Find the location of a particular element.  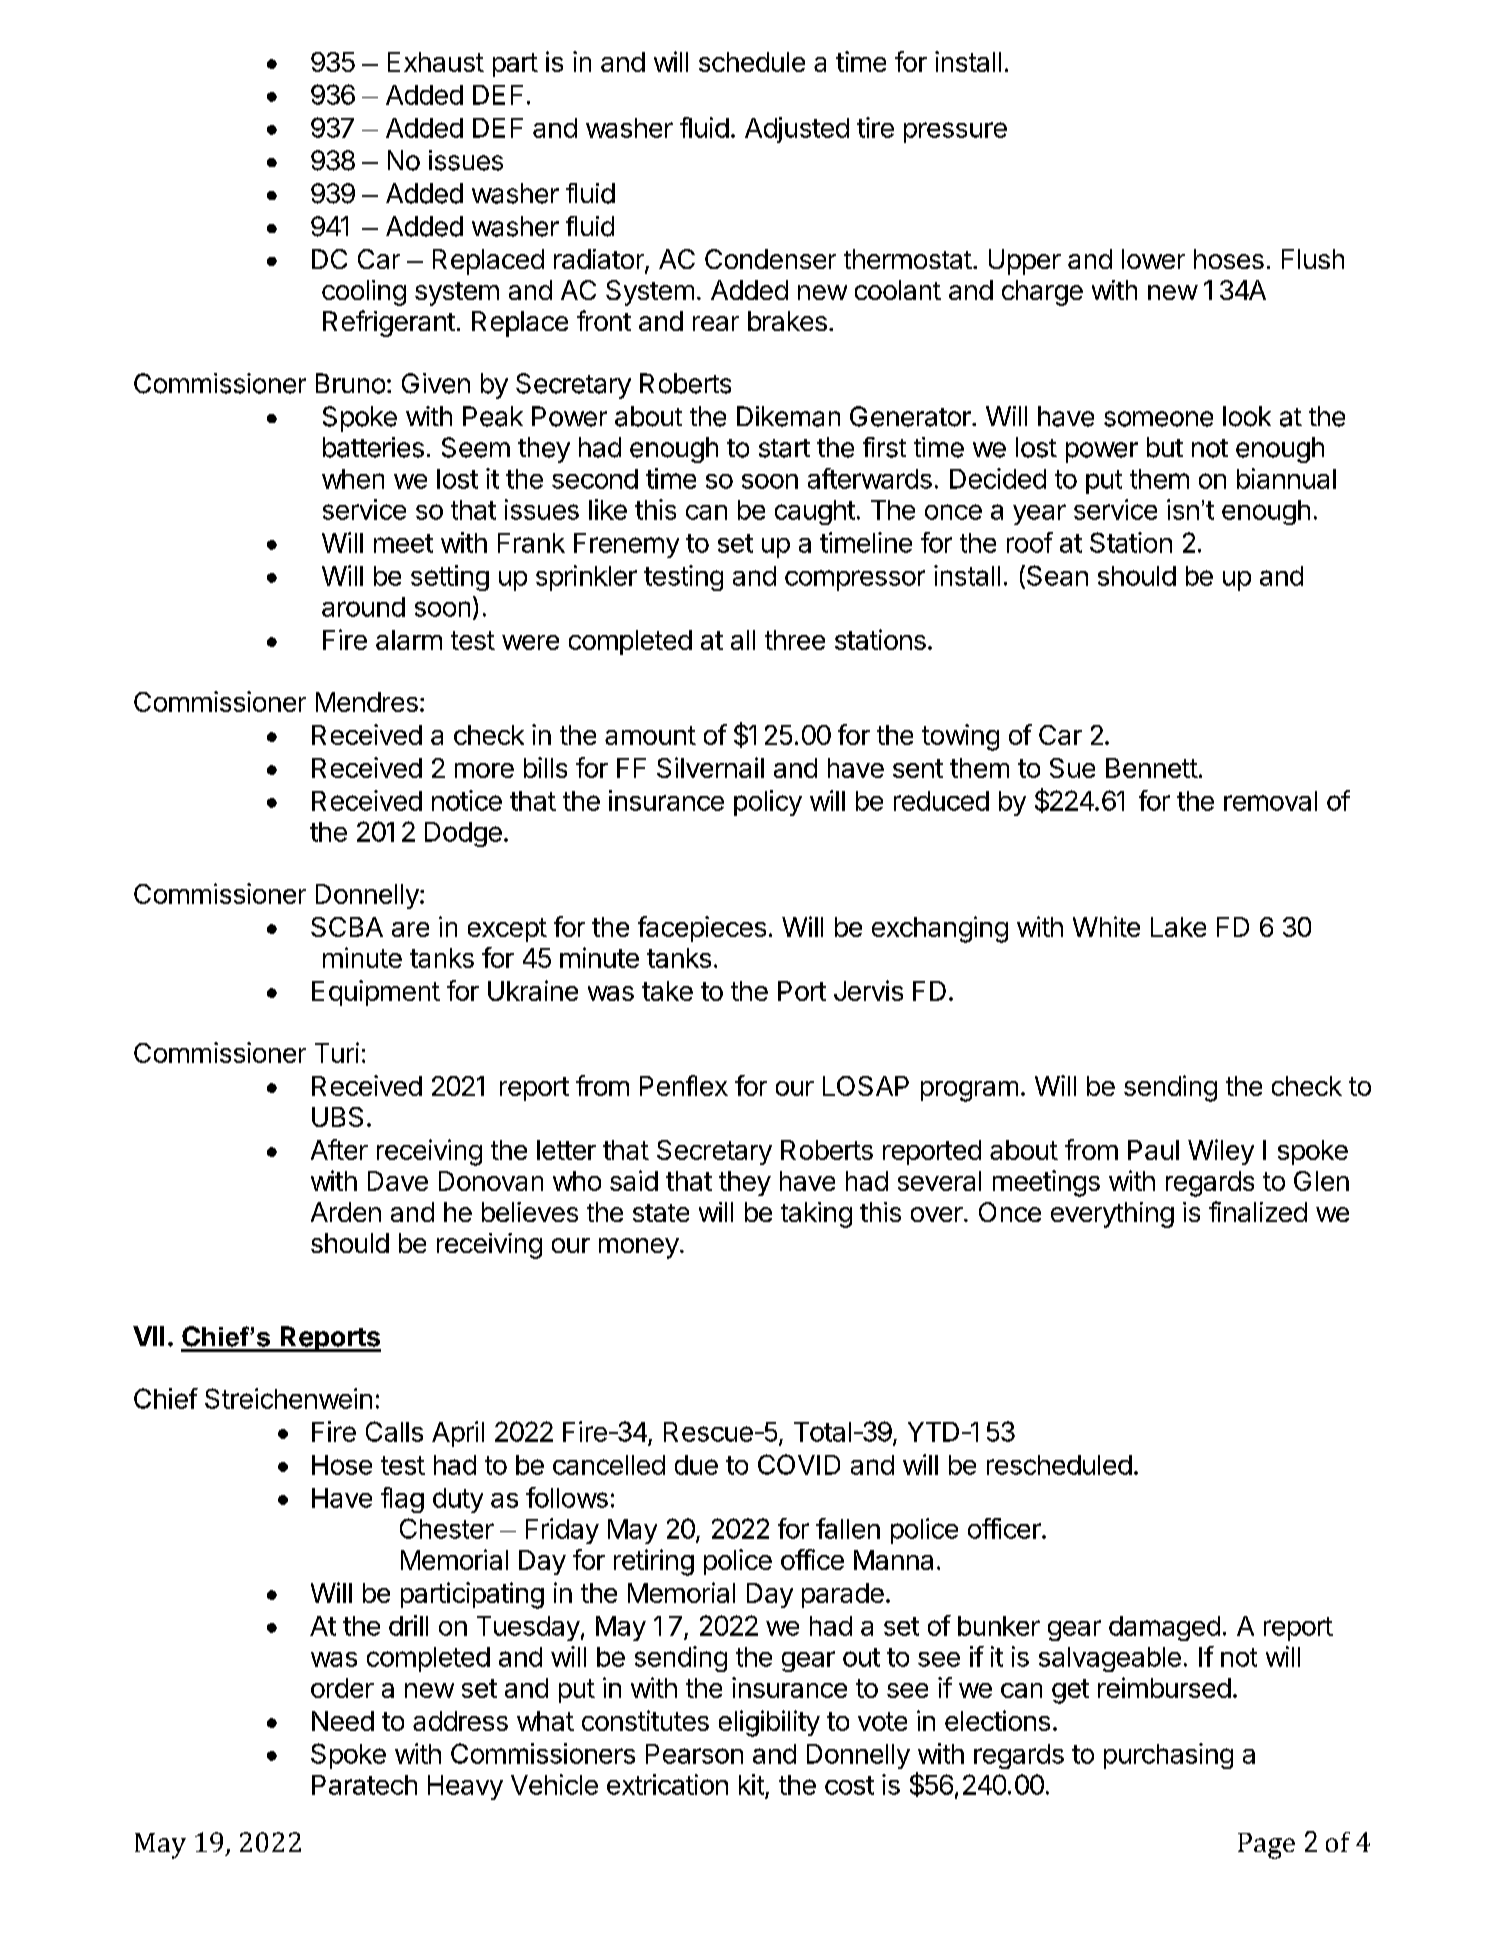

lower is located at coordinates (1153, 259).
